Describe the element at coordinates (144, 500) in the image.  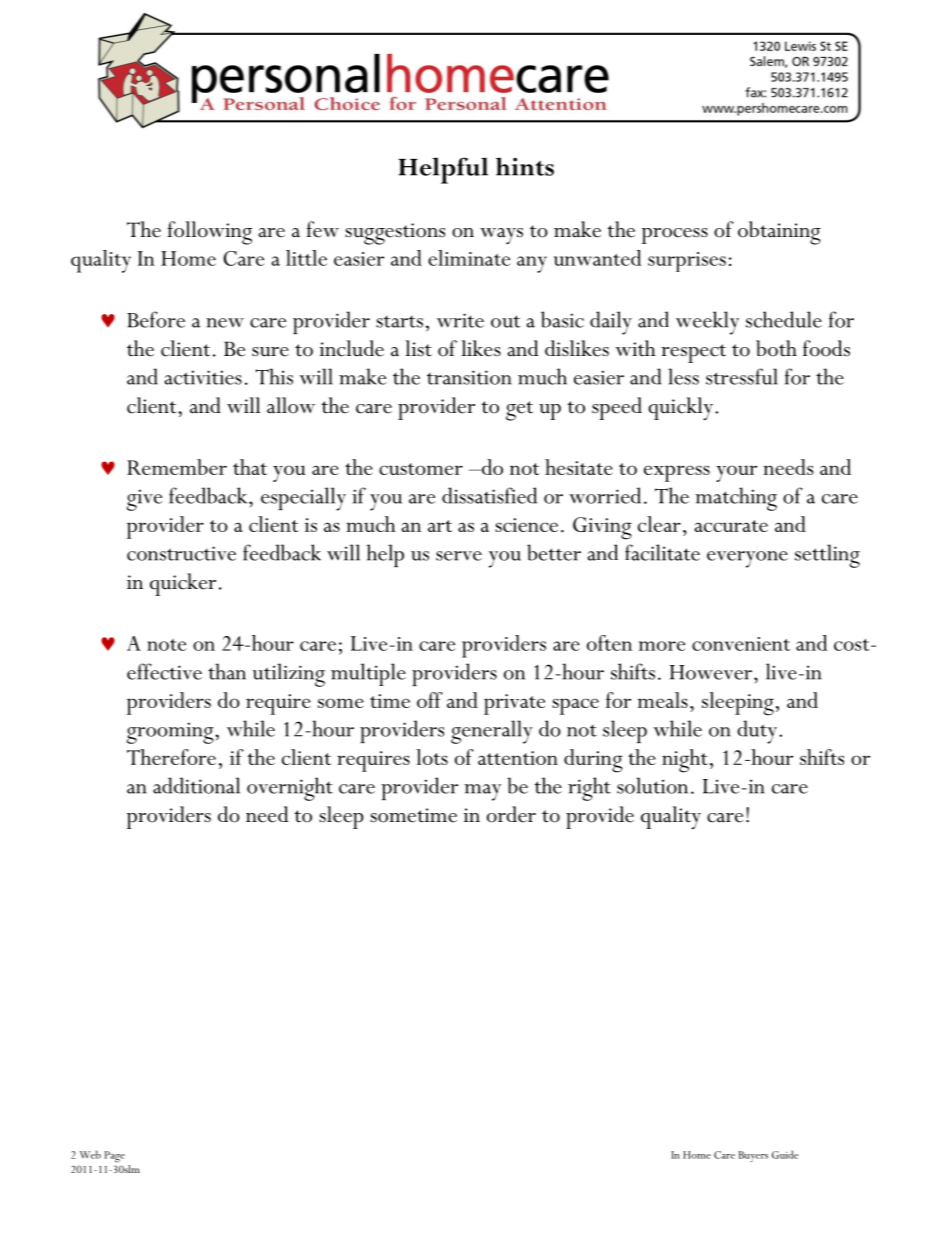
I see `give` at that location.
